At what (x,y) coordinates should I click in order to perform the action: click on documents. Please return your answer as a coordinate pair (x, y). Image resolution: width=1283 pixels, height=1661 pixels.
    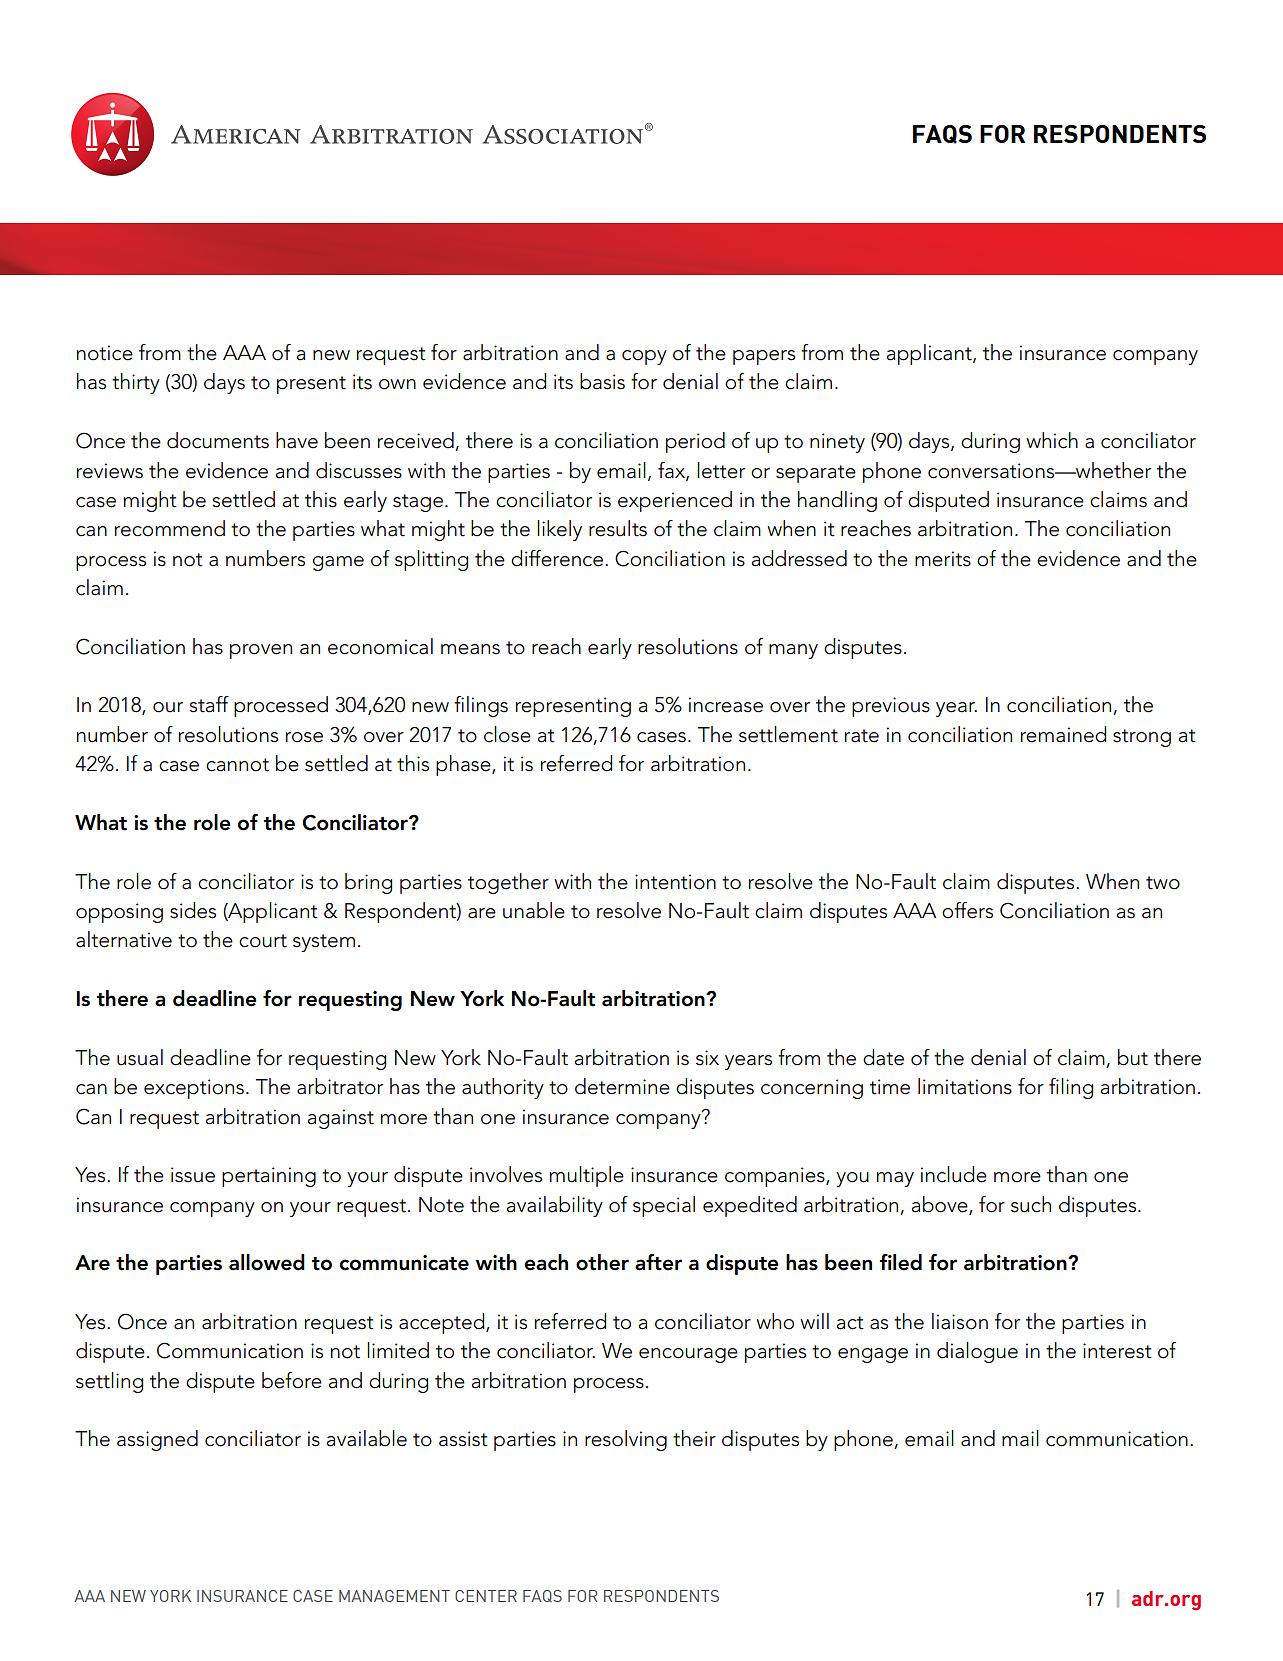
    Looking at the image, I should click on (218, 440).
